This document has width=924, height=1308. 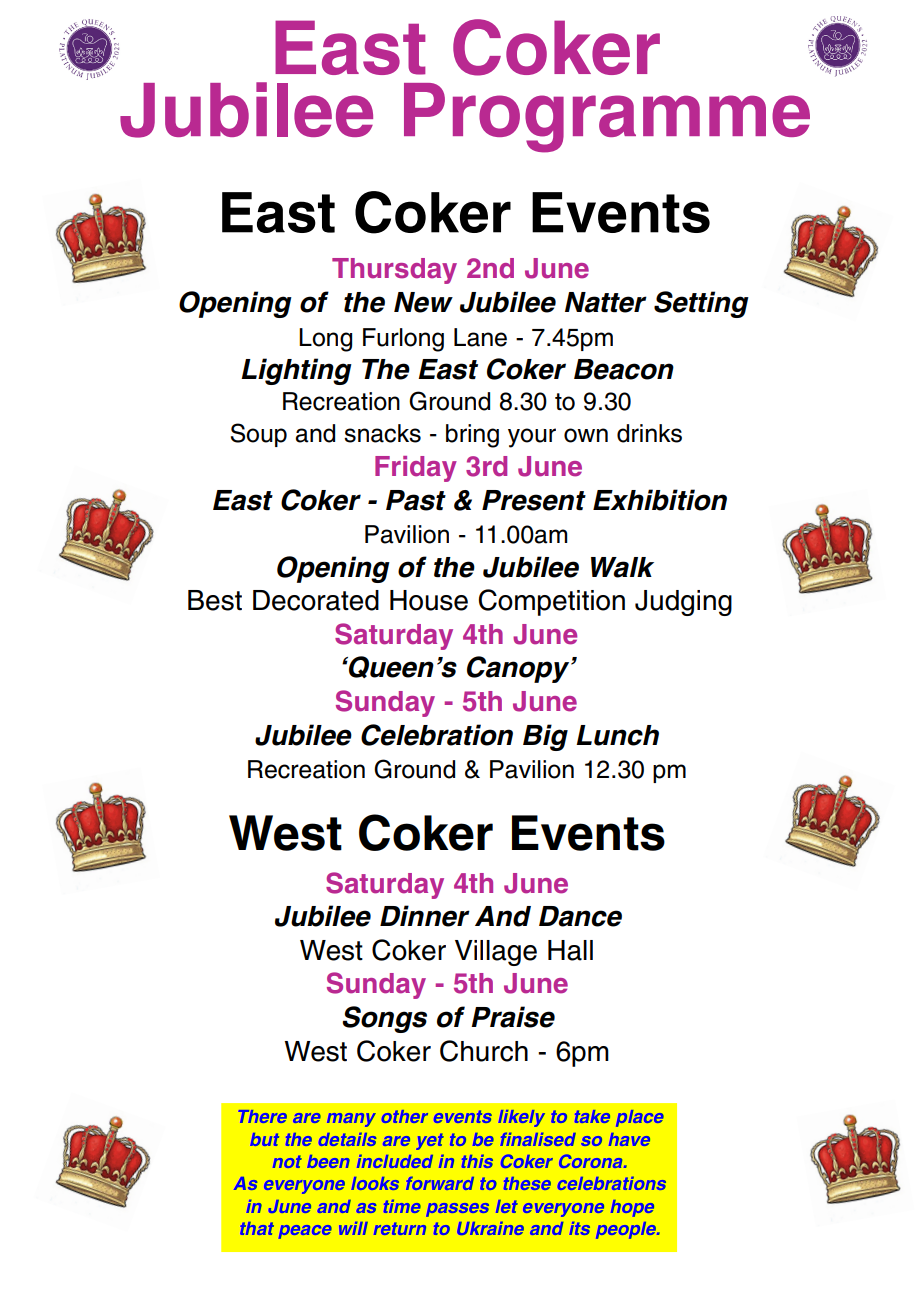 What do you see at coordinates (617, 735) in the document?
I see `Lunch` at bounding box center [617, 735].
